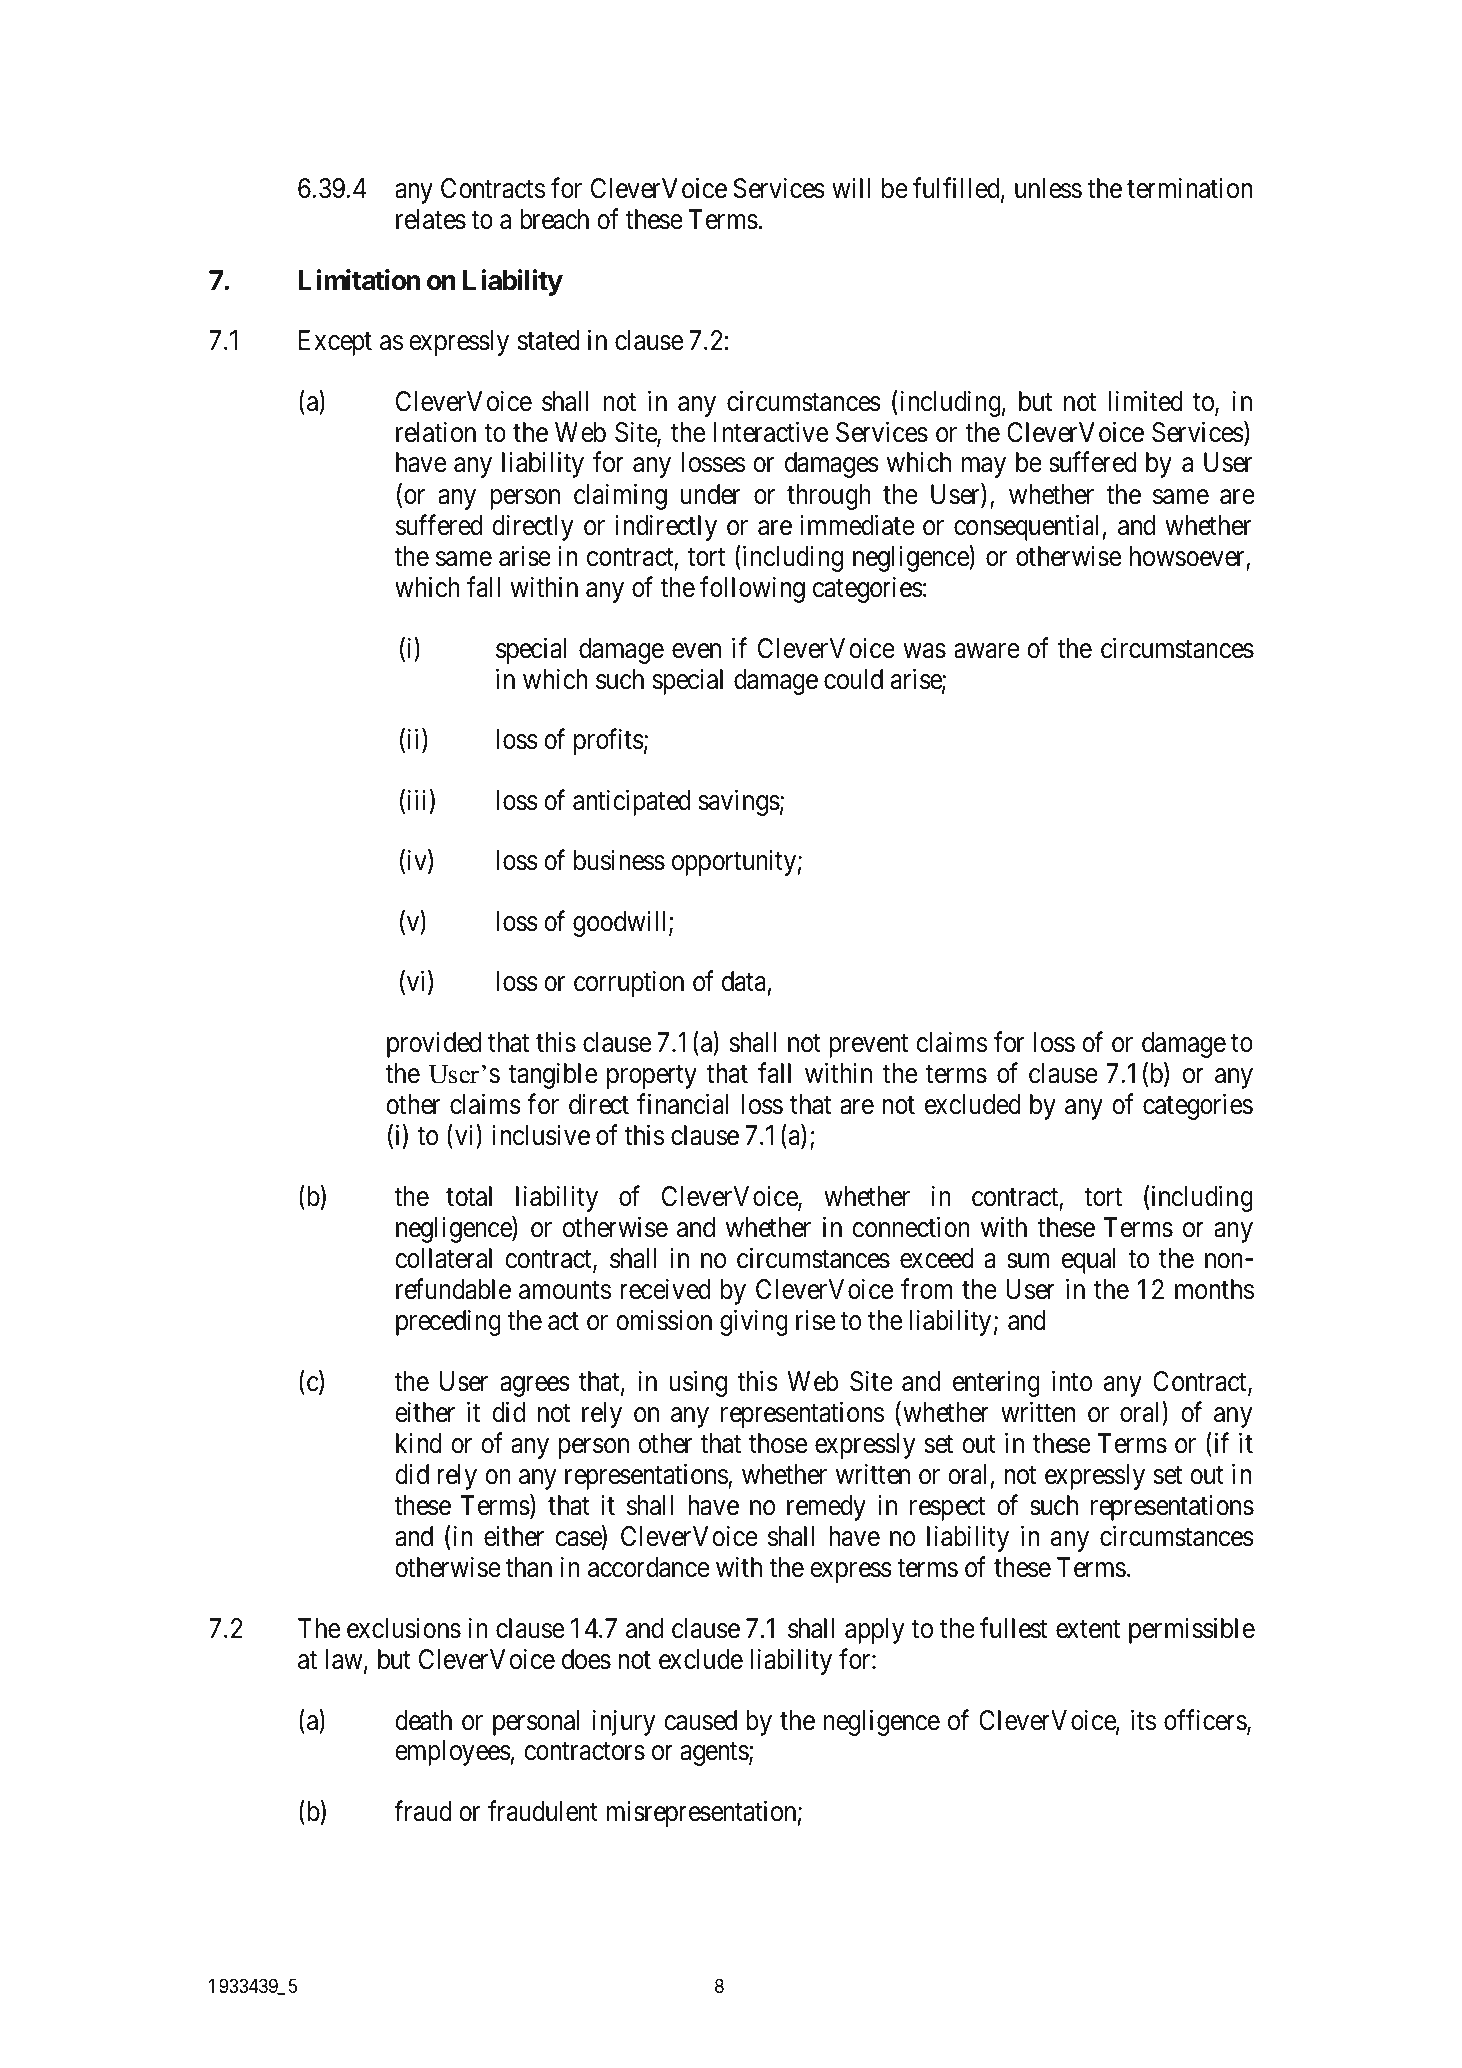 This document has height=2068, width=1462. I want to click on relation, so click(436, 432).
